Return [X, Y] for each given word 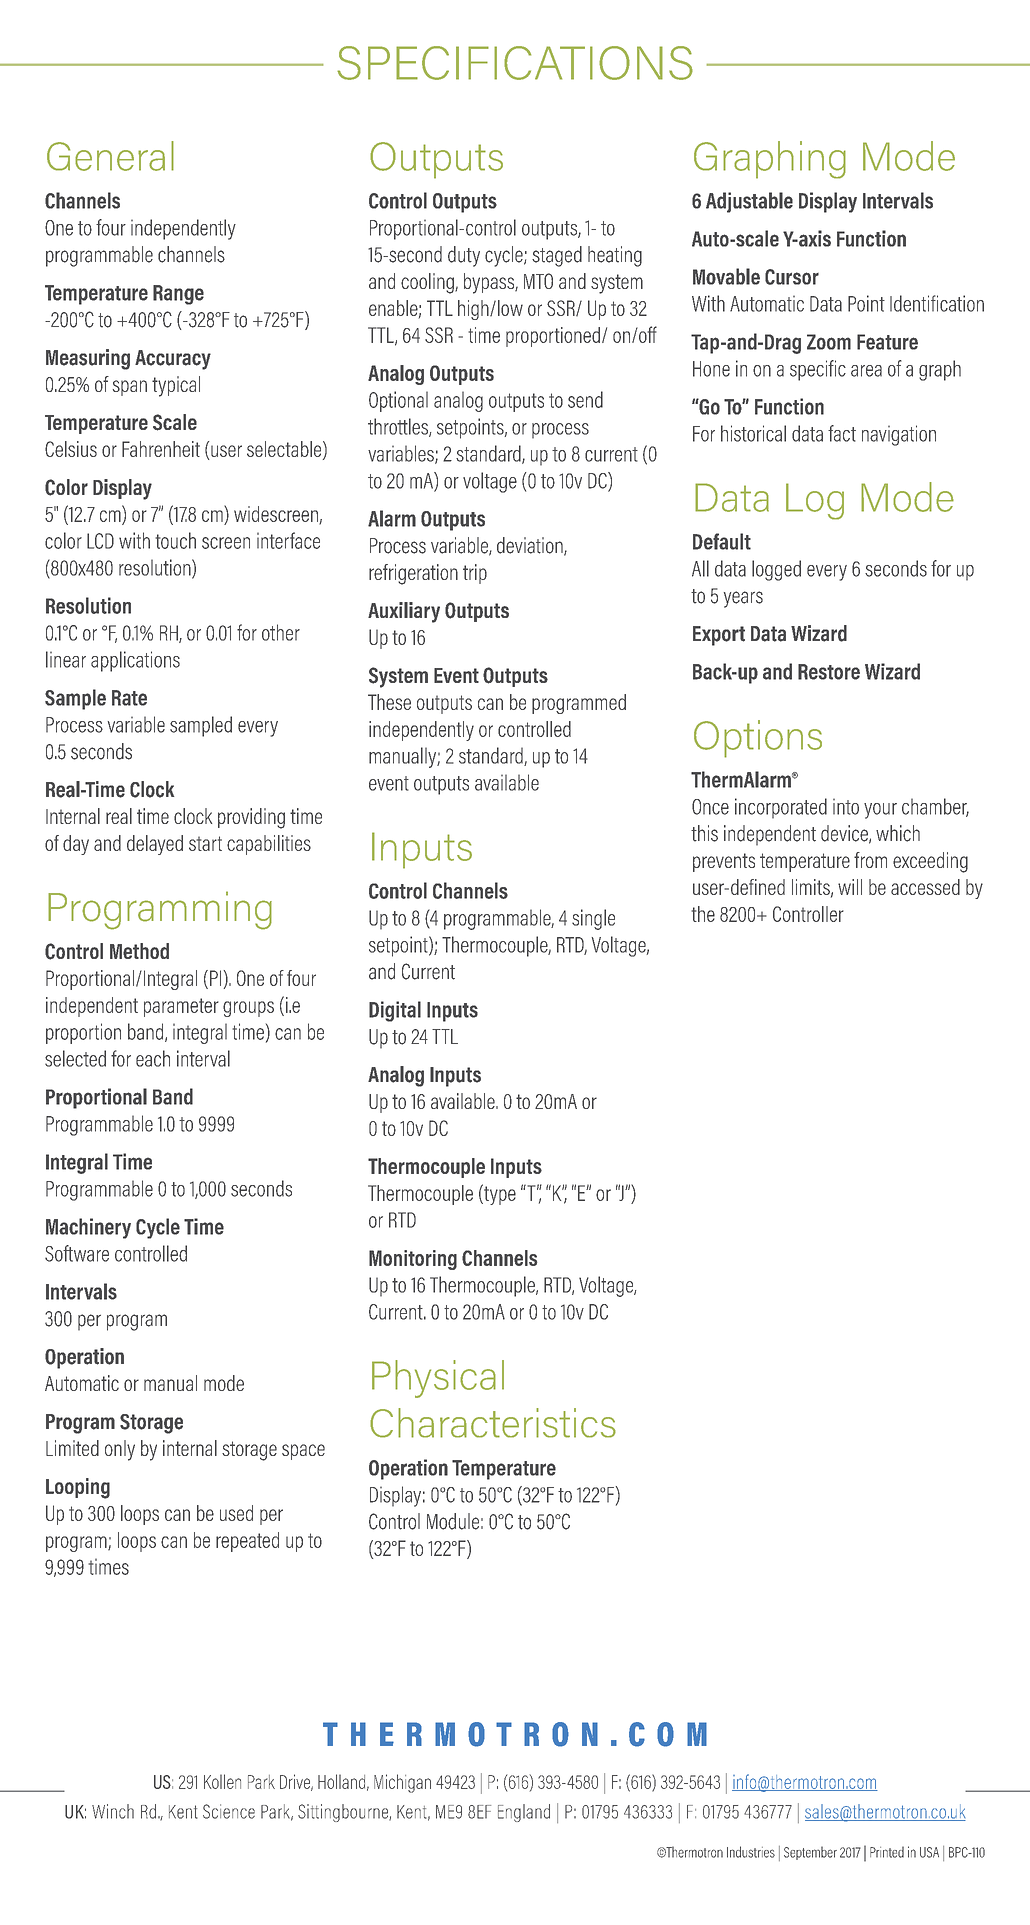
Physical [438, 1379]
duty [464, 256]
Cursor [792, 277]
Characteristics [493, 1423]
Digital [395, 1011]
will [850, 887]
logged [776, 570]
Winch [113, 1811]
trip [475, 574]
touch [175, 540]
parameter [181, 1007]
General [110, 156]
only [120, 1450]
